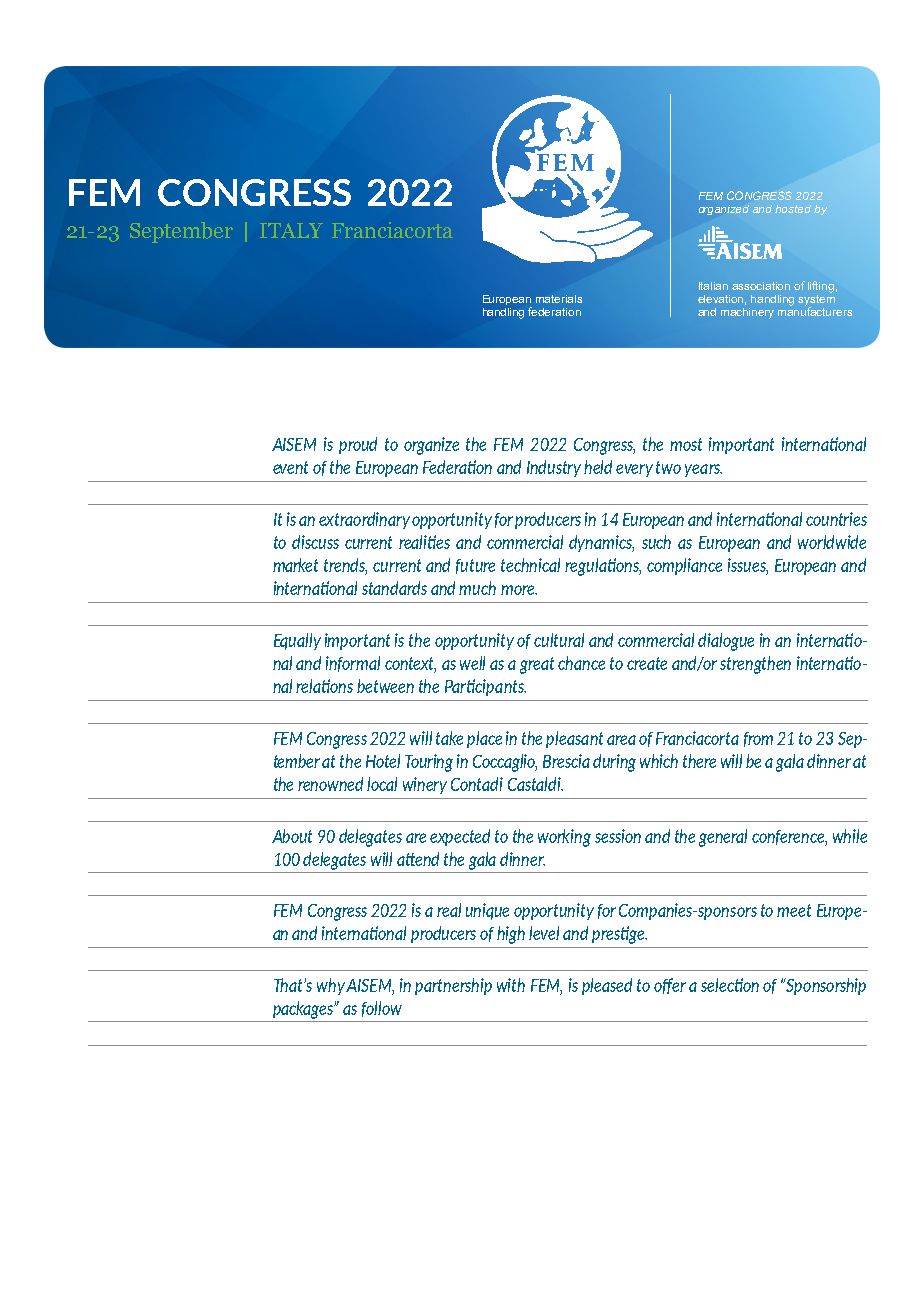 The height and width of the document is (1308, 924). What do you see at coordinates (559, 299) in the document?
I see `materials` at bounding box center [559, 299].
